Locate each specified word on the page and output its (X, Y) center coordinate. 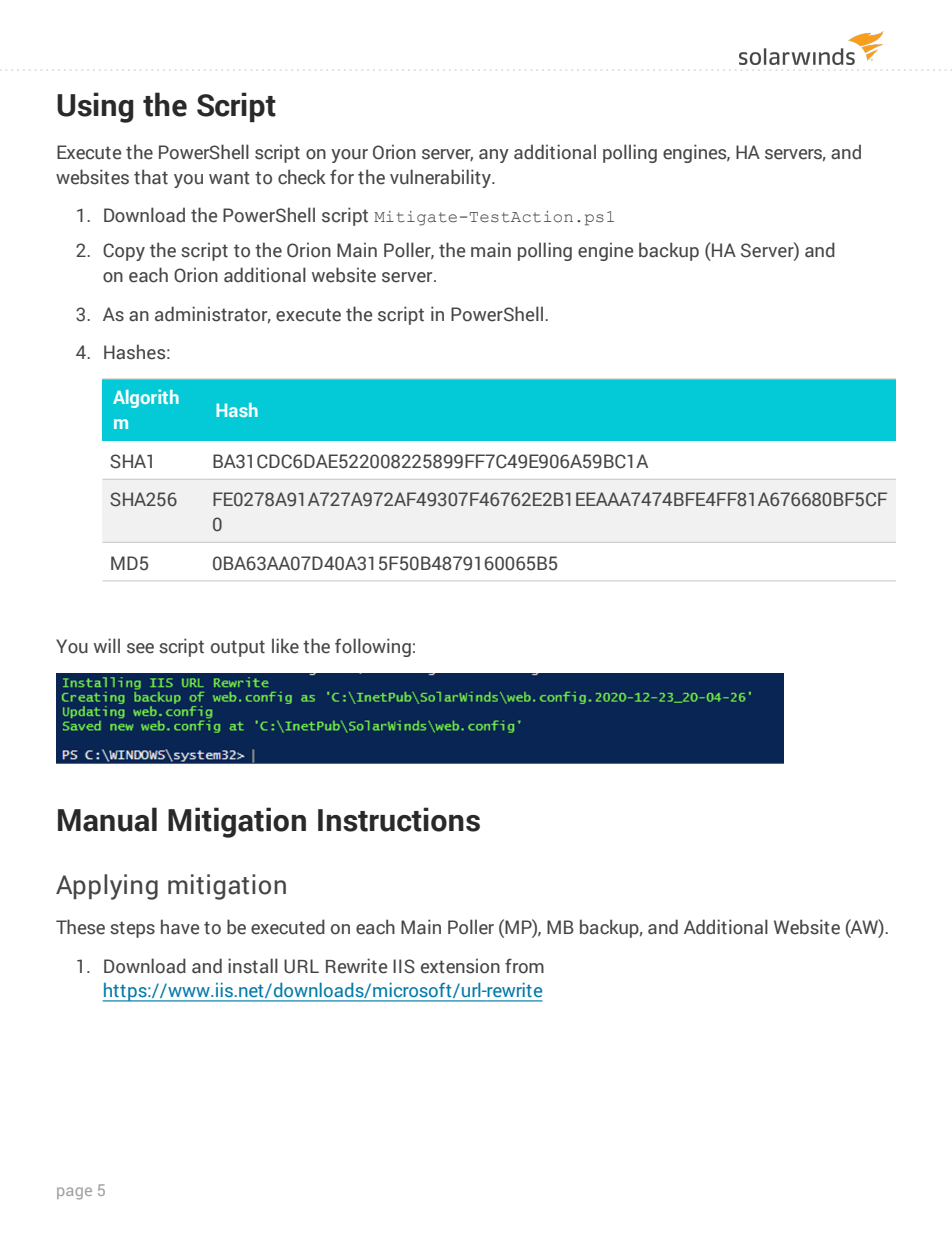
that (151, 177)
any (494, 156)
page (74, 1193)
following (373, 647)
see (140, 648)
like (285, 646)
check (302, 177)
